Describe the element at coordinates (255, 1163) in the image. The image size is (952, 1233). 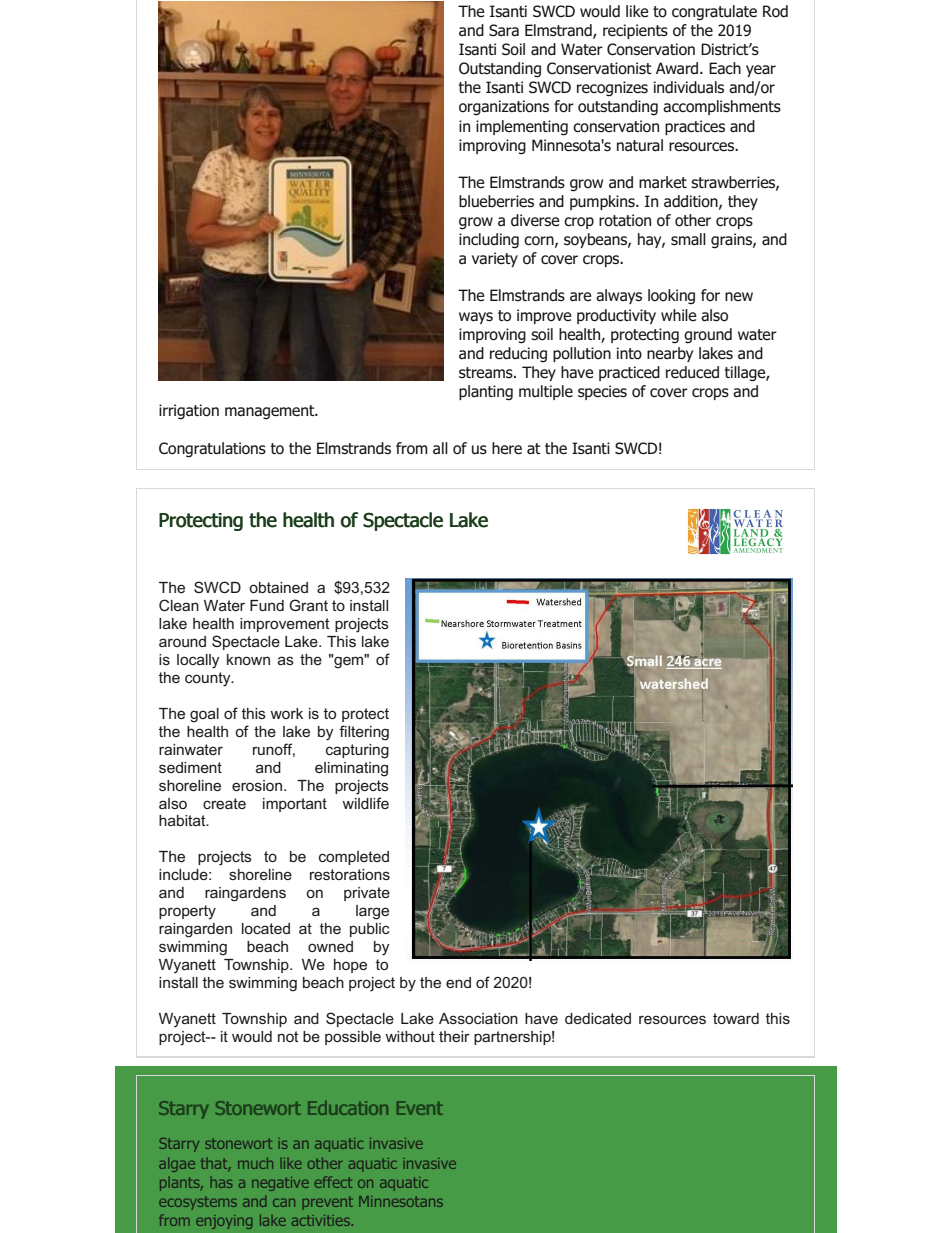
I see `much` at that location.
